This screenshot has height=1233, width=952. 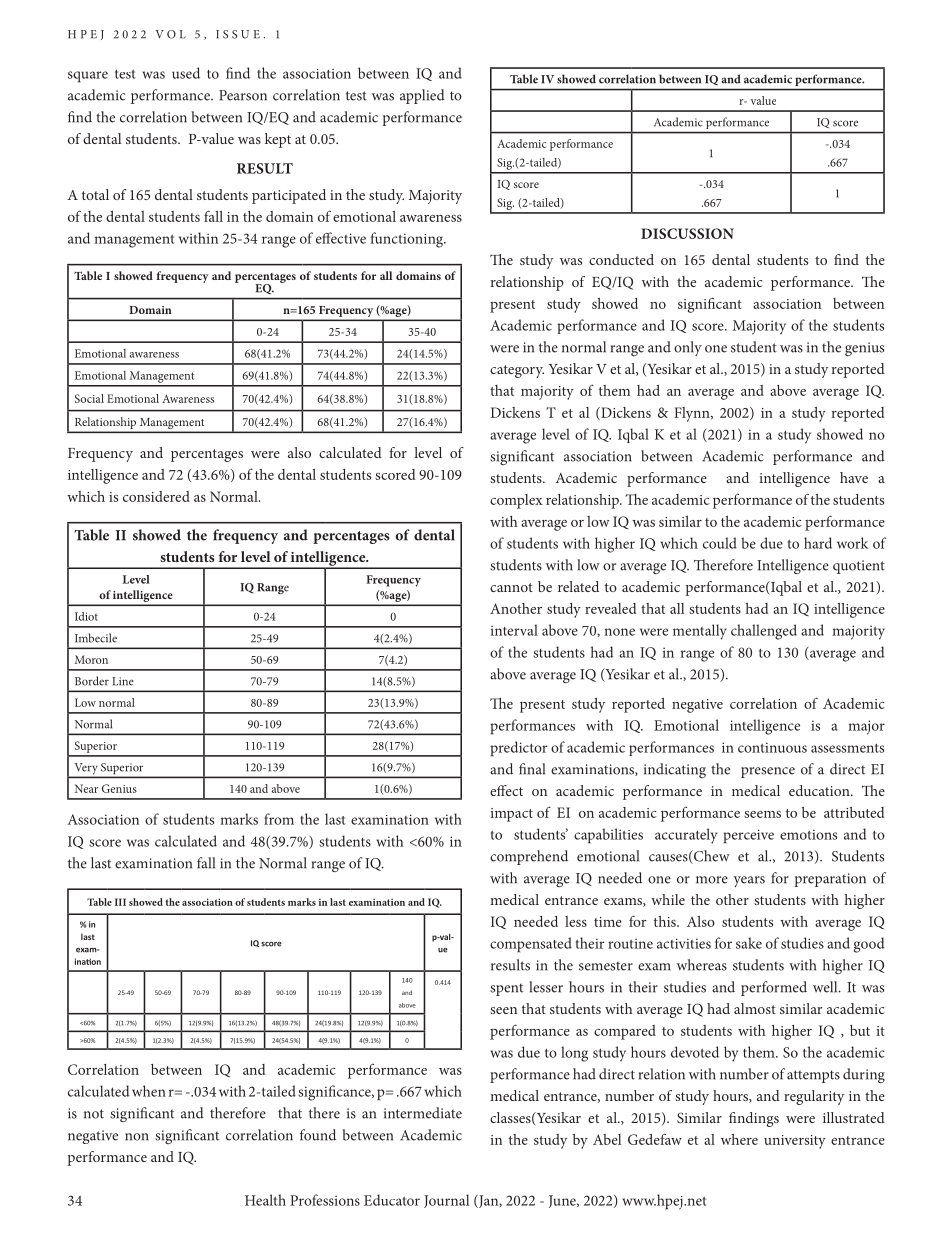 What do you see at coordinates (186, 73) in the screenshot?
I see `used` at bounding box center [186, 73].
